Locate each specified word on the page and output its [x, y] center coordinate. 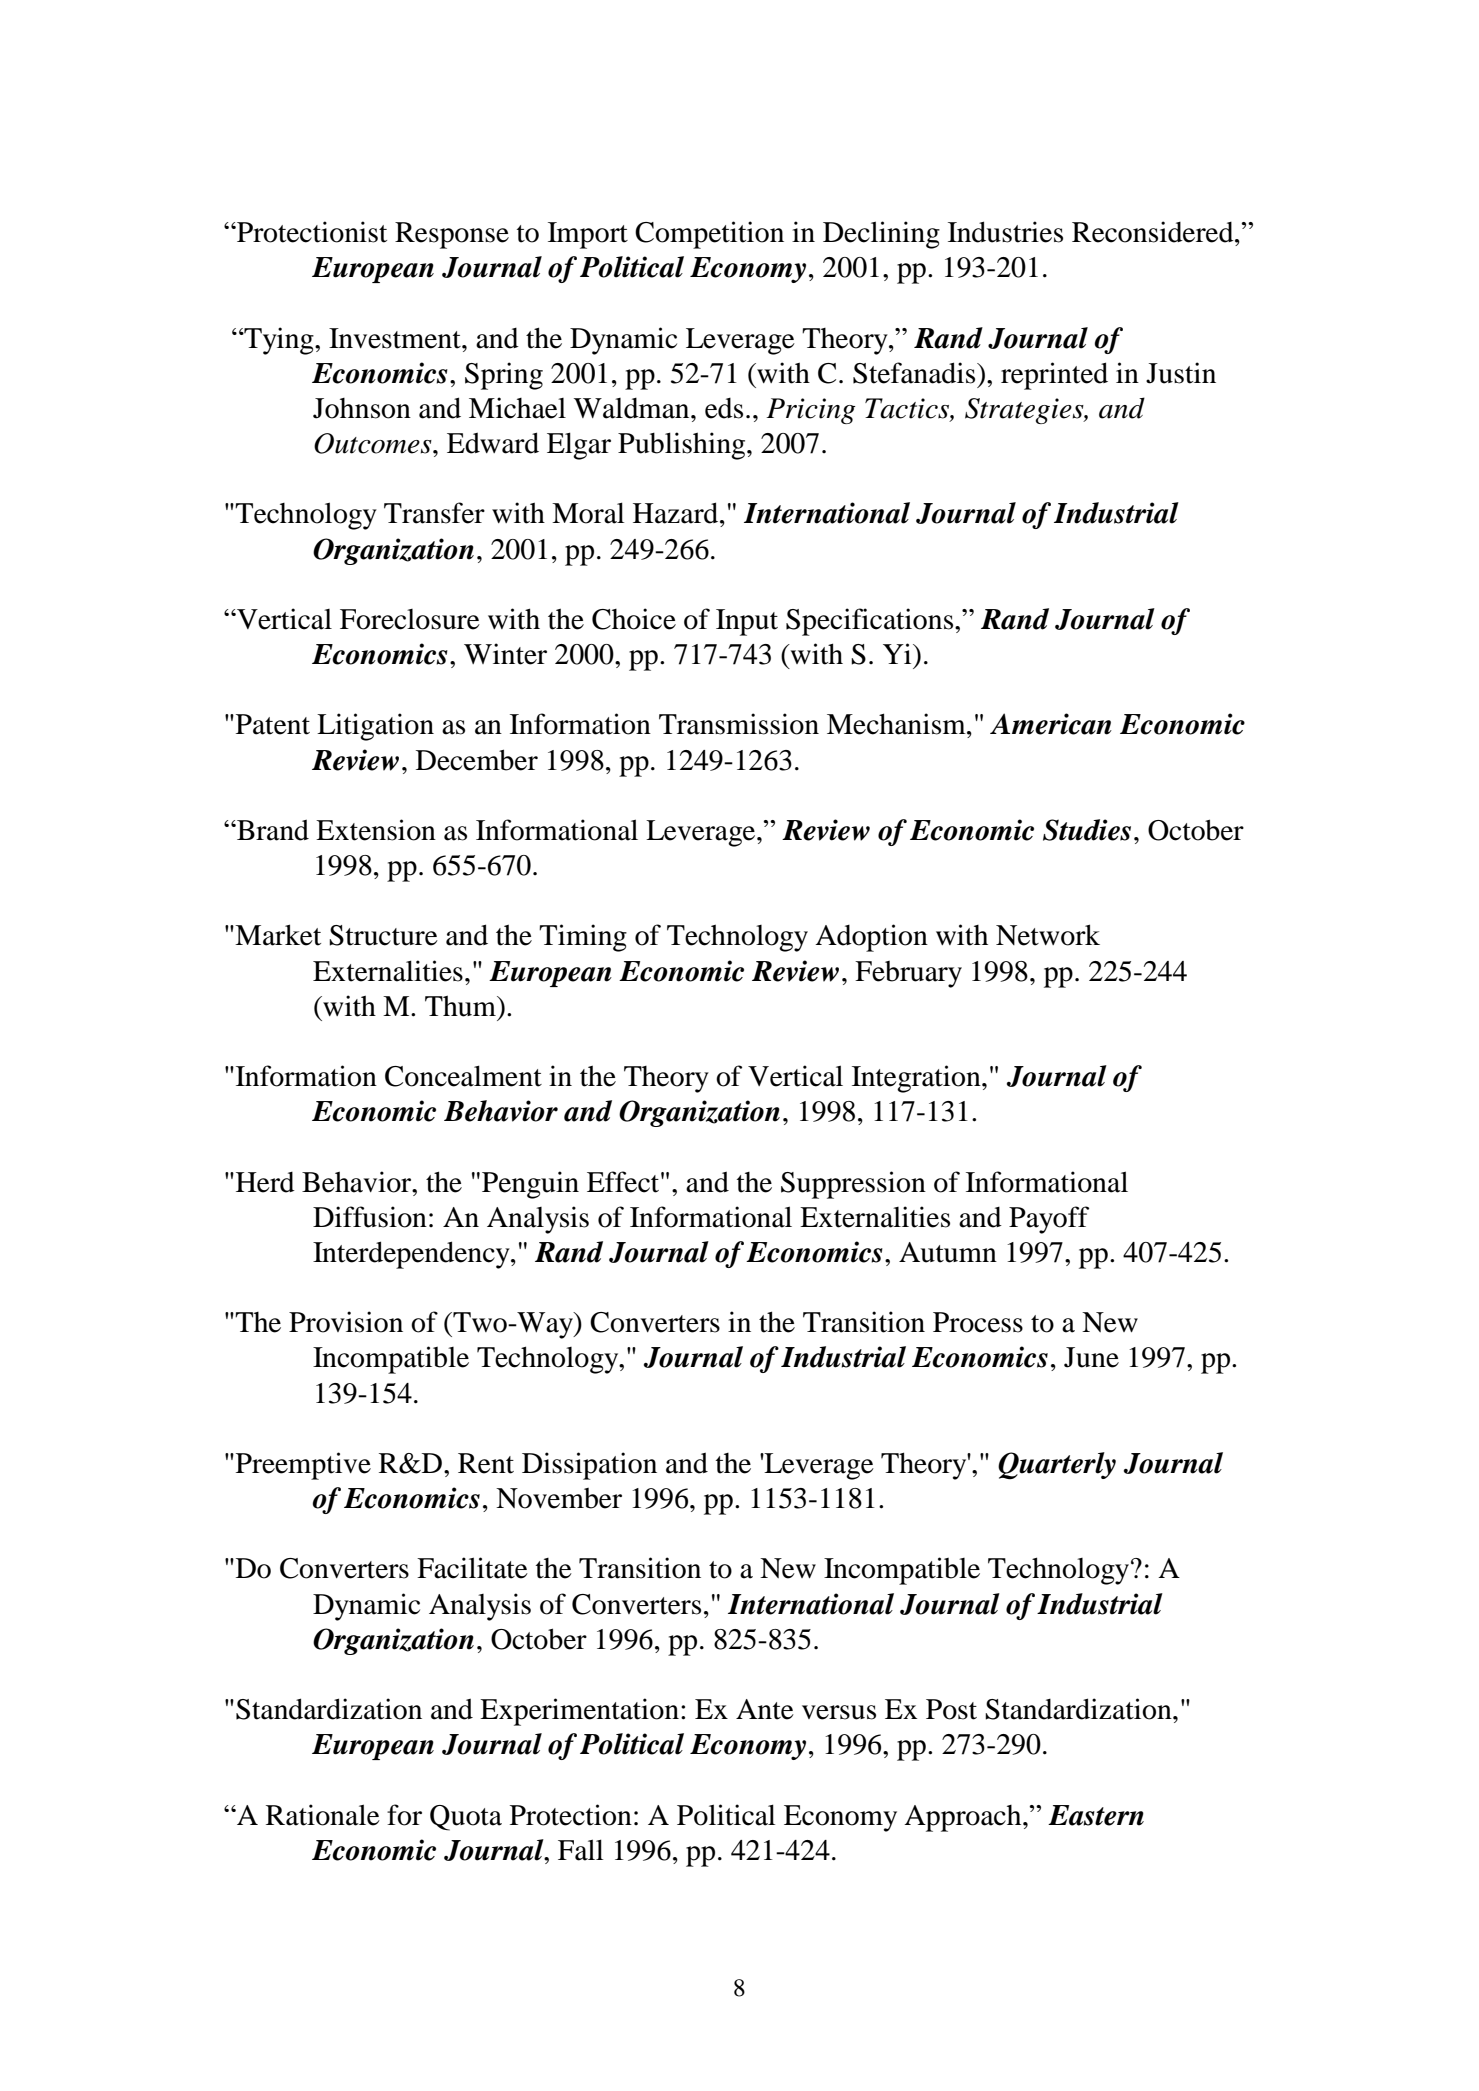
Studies [1087, 830]
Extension [376, 830]
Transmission [739, 724]
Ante [765, 1709]
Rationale [323, 1815]
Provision [346, 1322]
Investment [396, 338]
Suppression [853, 1185]
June [1091, 1357]
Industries [1005, 232]
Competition [709, 235]
